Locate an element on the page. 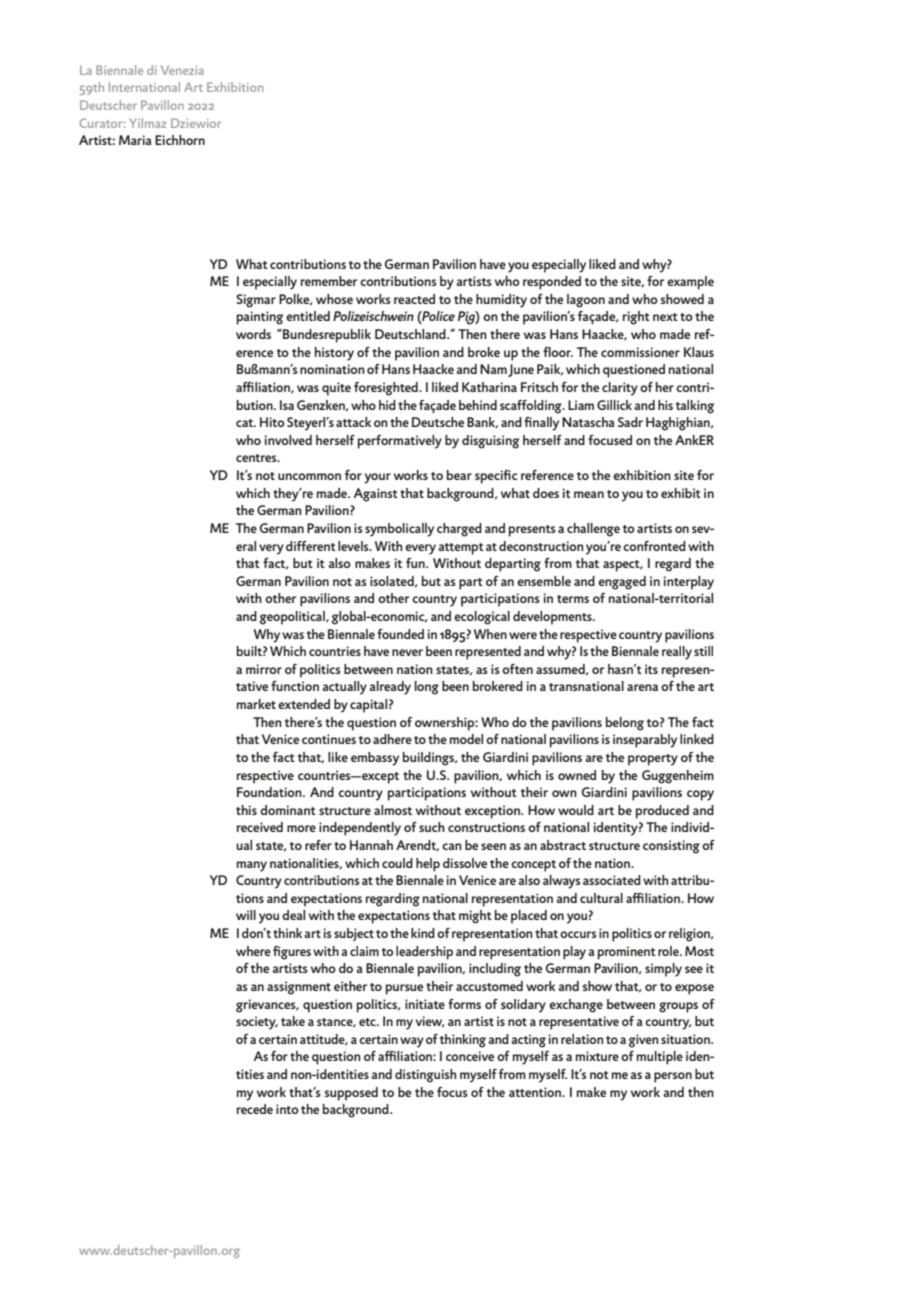 The width and height of the image is (924, 1308). Venezia is located at coordinates (182, 70).
